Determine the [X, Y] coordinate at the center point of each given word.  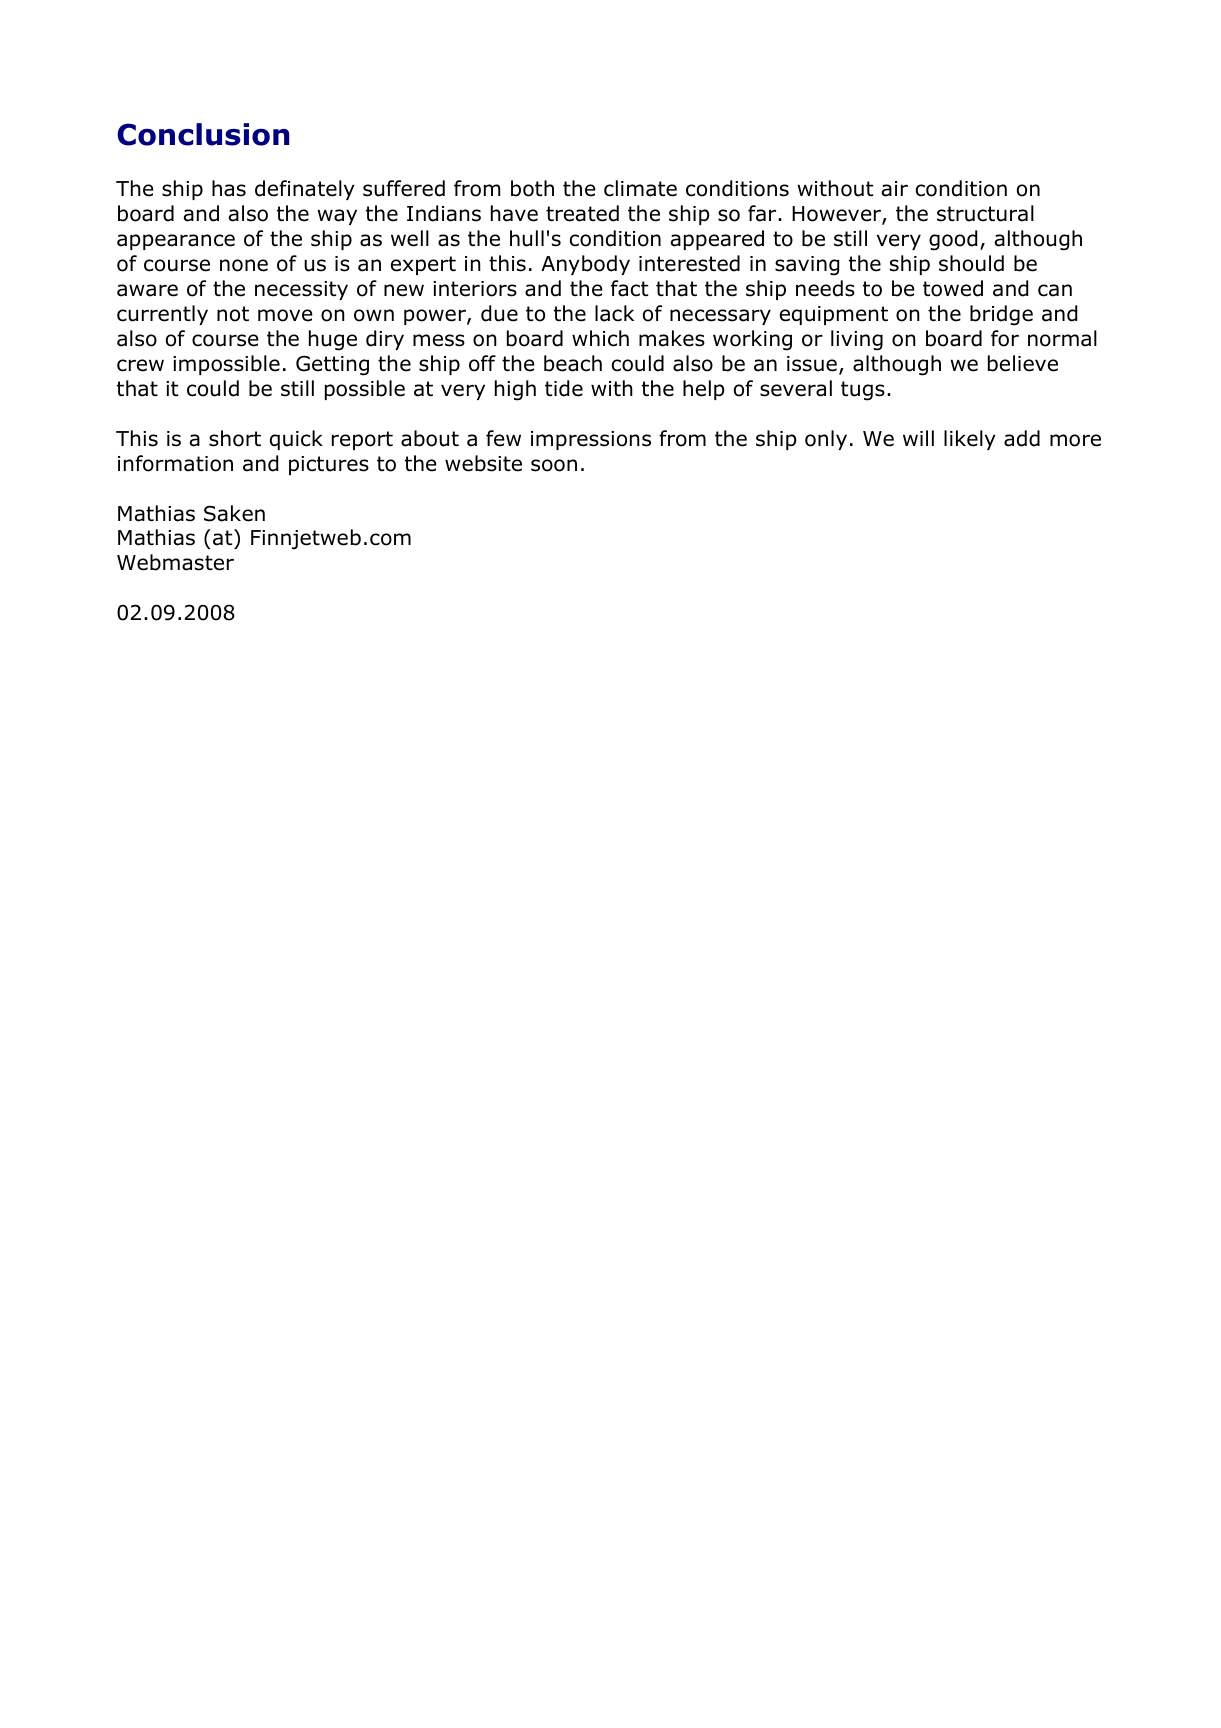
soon [554, 465]
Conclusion [203, 134]
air [895, 189]
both [532, 188]
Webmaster [175, 562]
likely [970, 440]
